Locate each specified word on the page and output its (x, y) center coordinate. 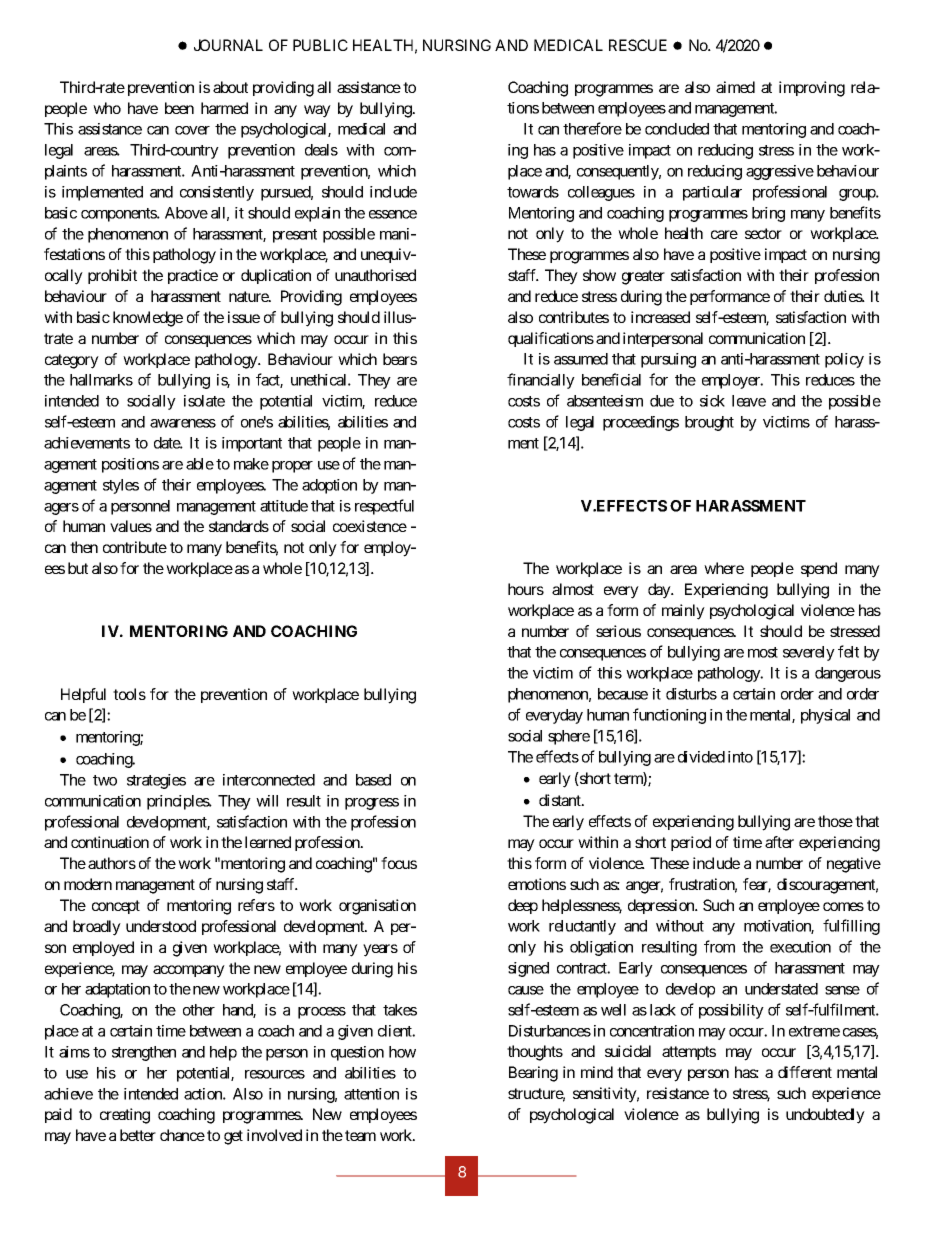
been (179, 108)
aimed (735, 87)
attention (371, 1094)
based (373, 780)
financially (541, 381)
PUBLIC (320, 45)
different (805, 1072)
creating (125, 1116)
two (105, 780)
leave (749, 401)
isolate (204, 401)
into (740, 757)
